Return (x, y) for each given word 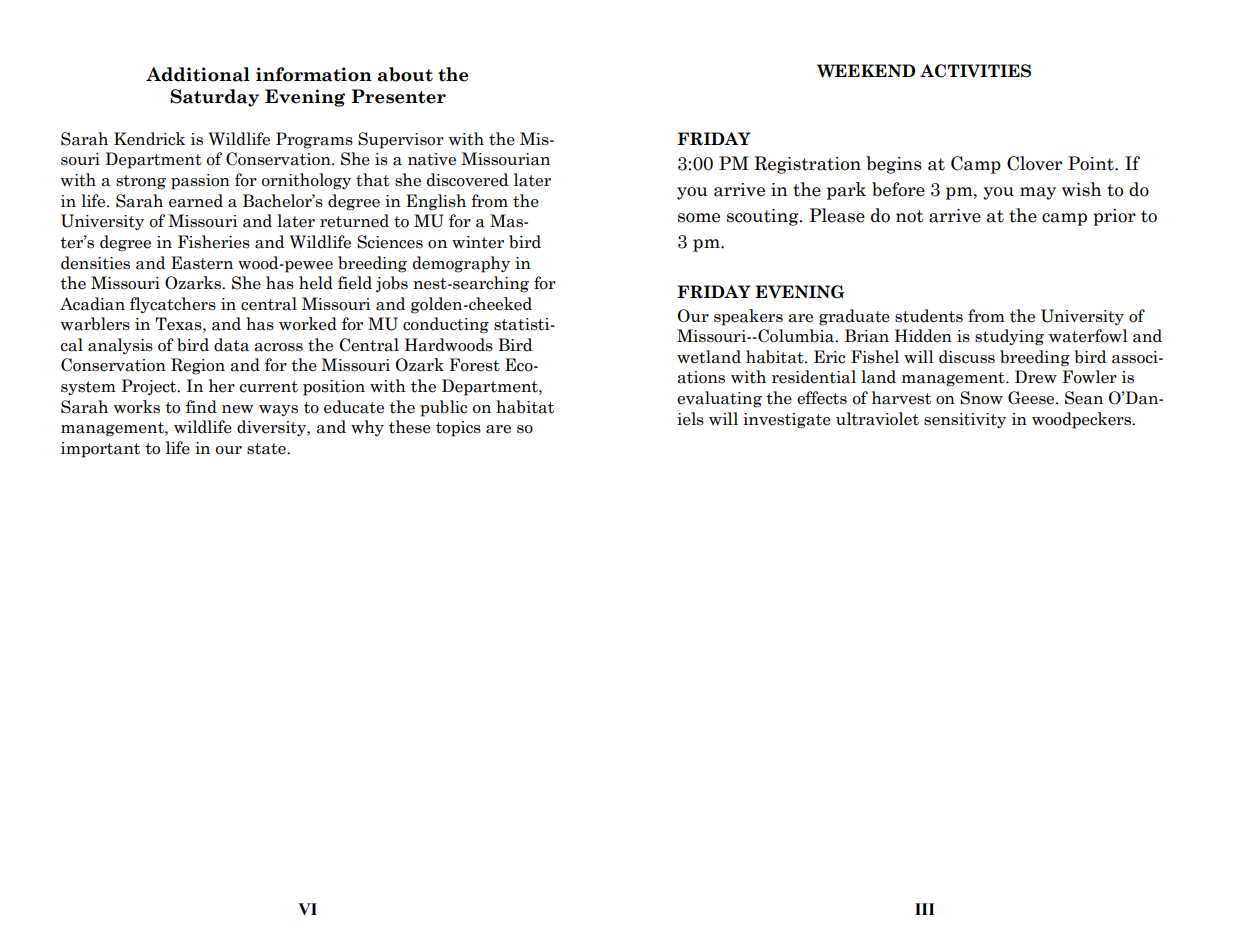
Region (198, 366)
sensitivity (965, 420)
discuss (967, 357)
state (267, 449)
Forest (474, 365)
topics (458, 429)
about (405, 74)
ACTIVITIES (975, 71)
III (925, 909)
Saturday (214, 98)
